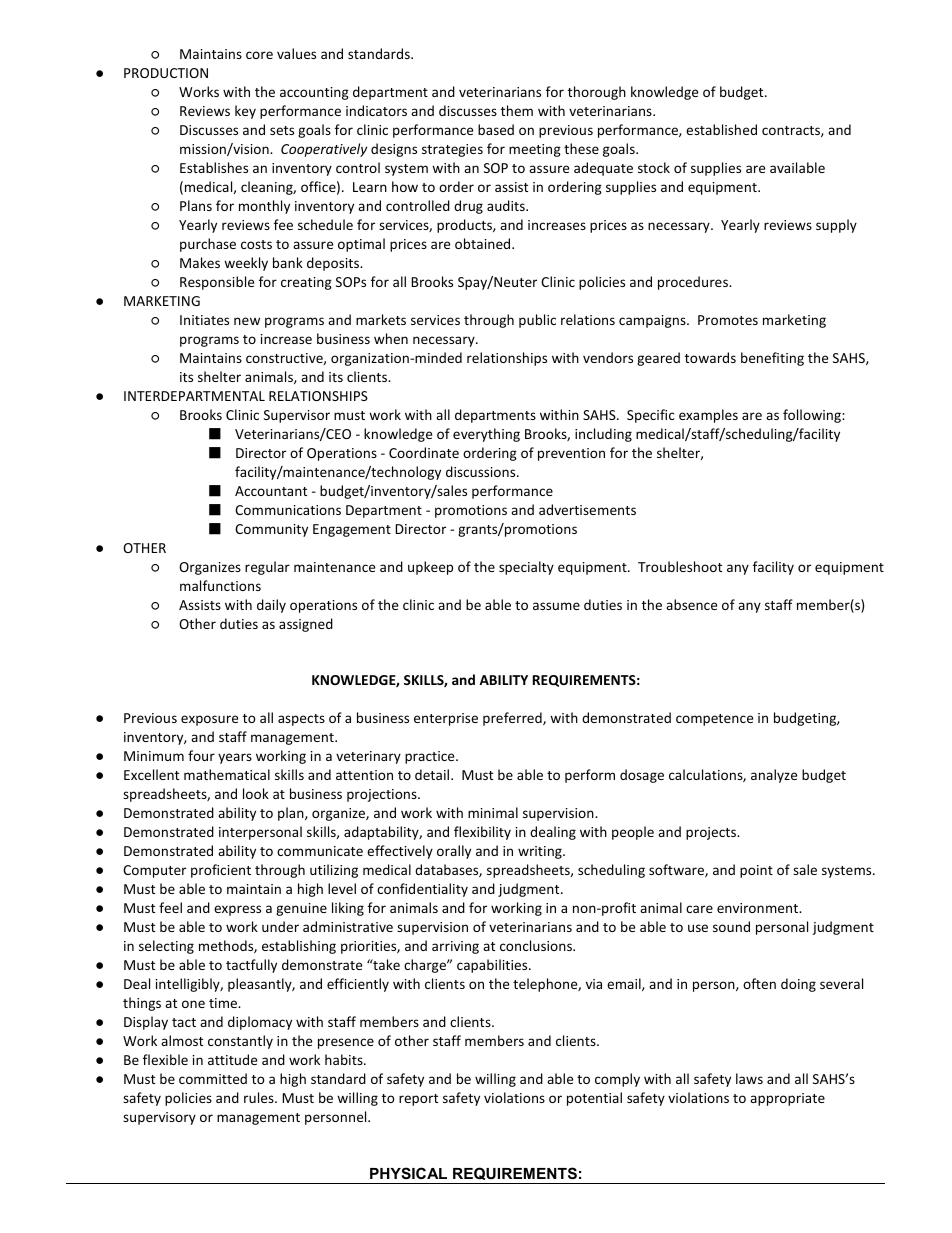  I want to click on report, so click(418, 1100).
